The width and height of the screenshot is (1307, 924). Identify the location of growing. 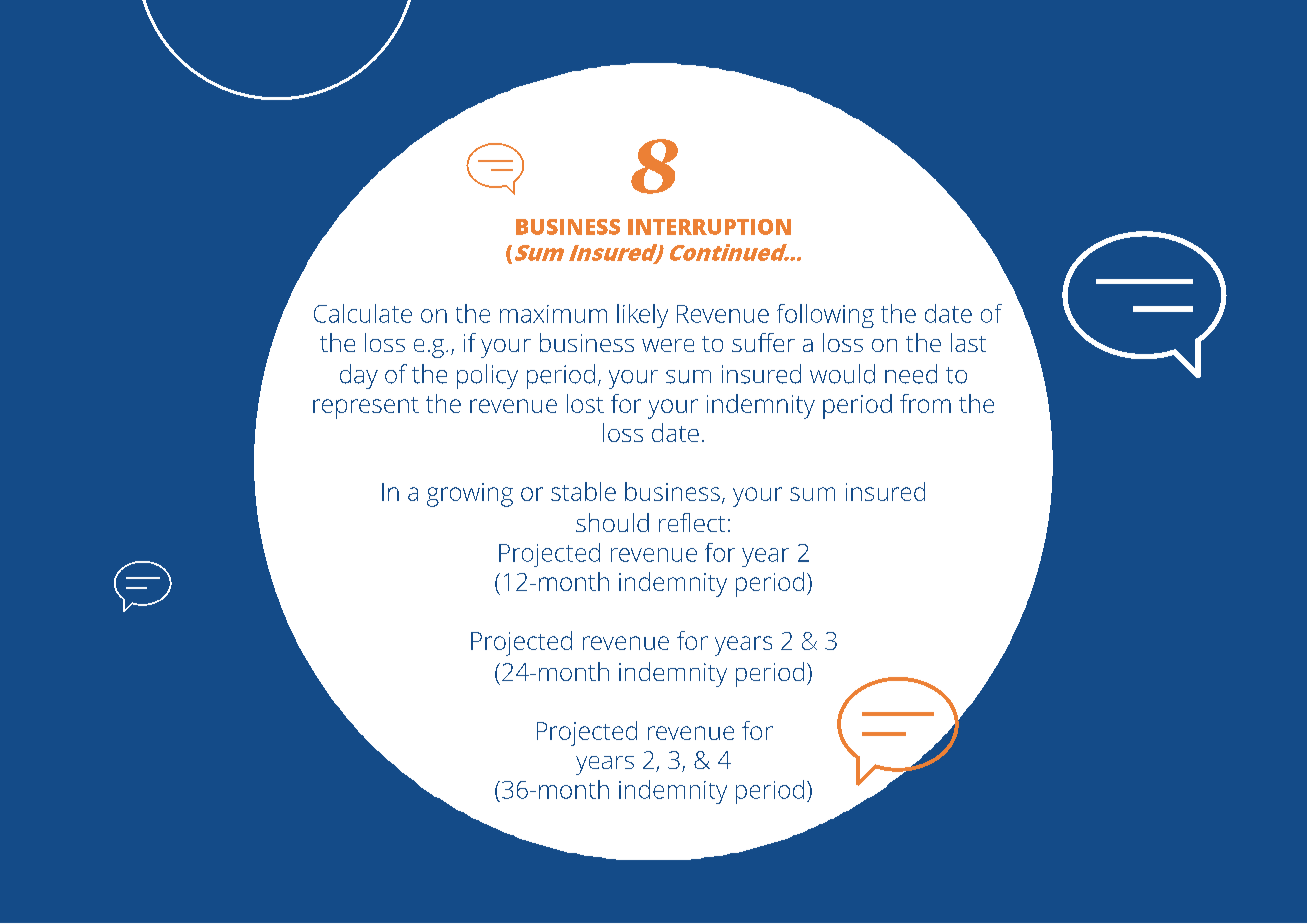
(470, 495).
